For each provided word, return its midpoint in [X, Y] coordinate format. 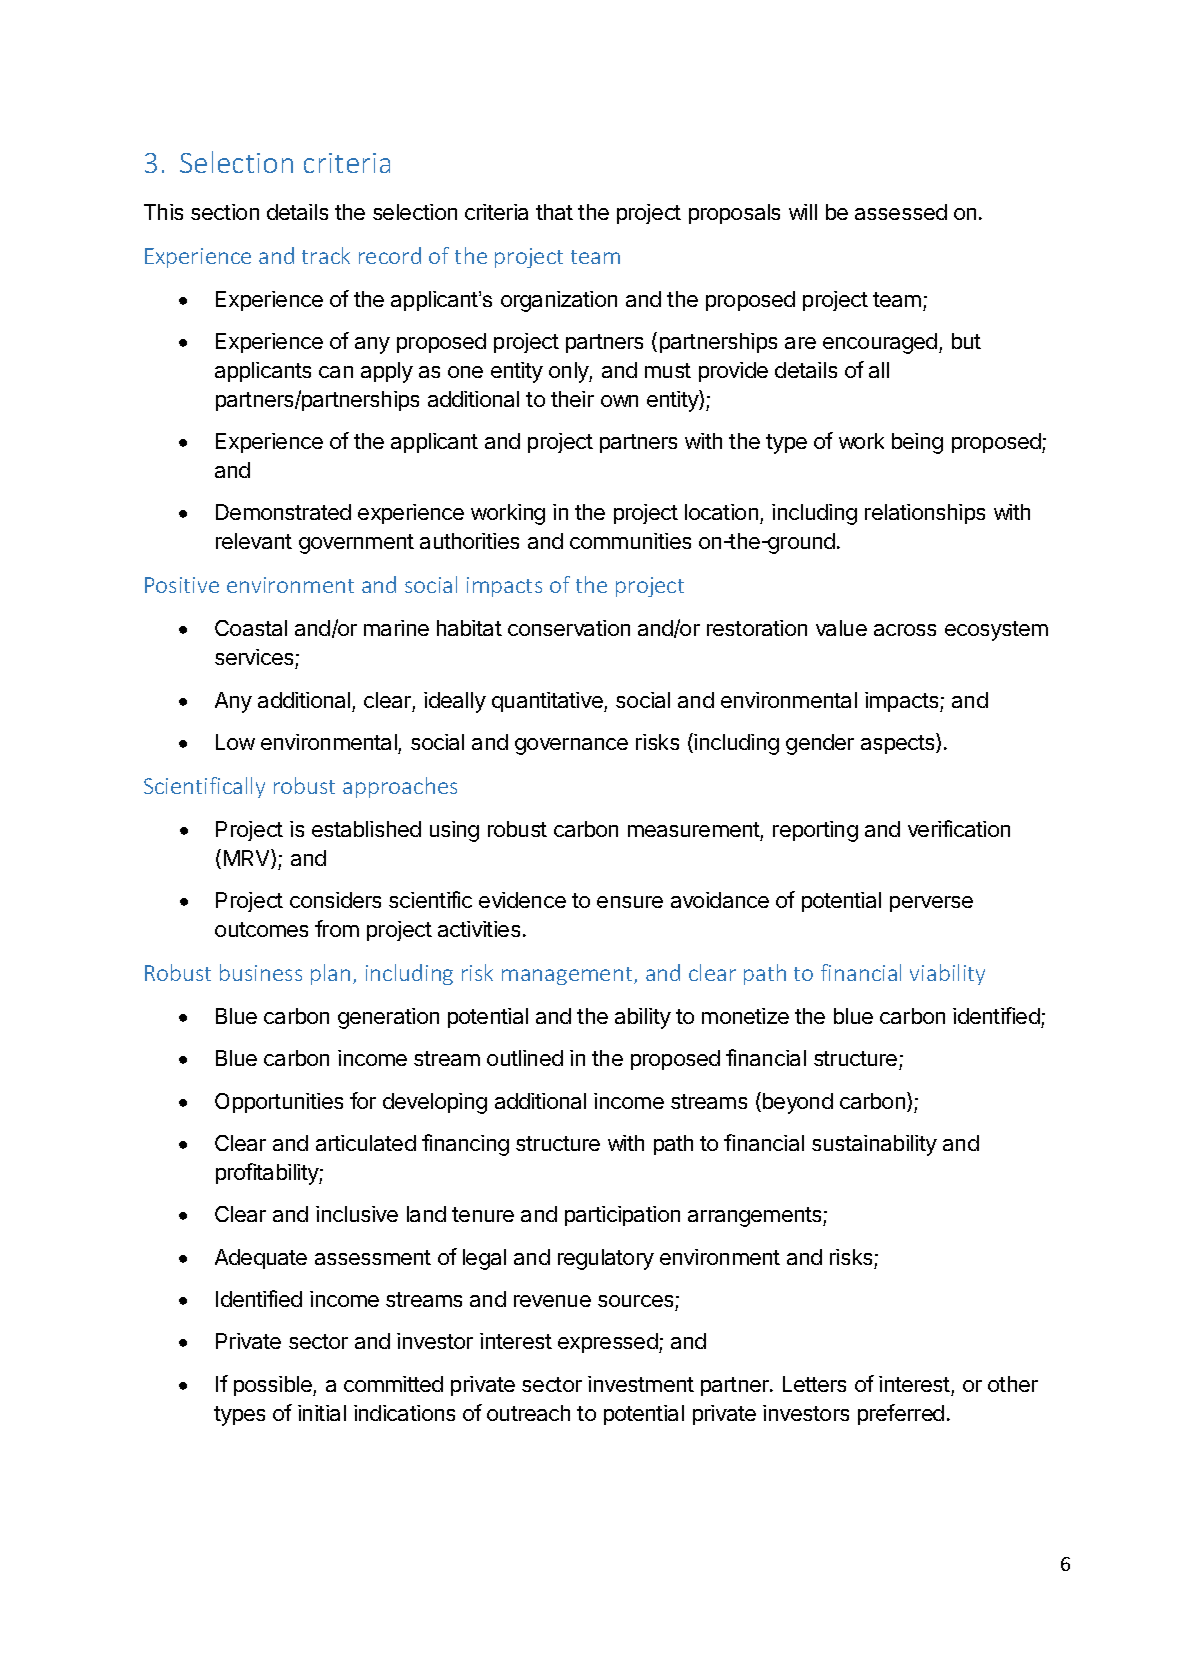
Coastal [251, 628]
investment [641, 1384]
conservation [569, 628]
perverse [931, 904]
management [568, 976]
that [554, 212]
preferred [901, 1414]
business [261, 972]
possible [274, 1386]
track [326, 255]
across [905, 630]
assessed [901, 212]
